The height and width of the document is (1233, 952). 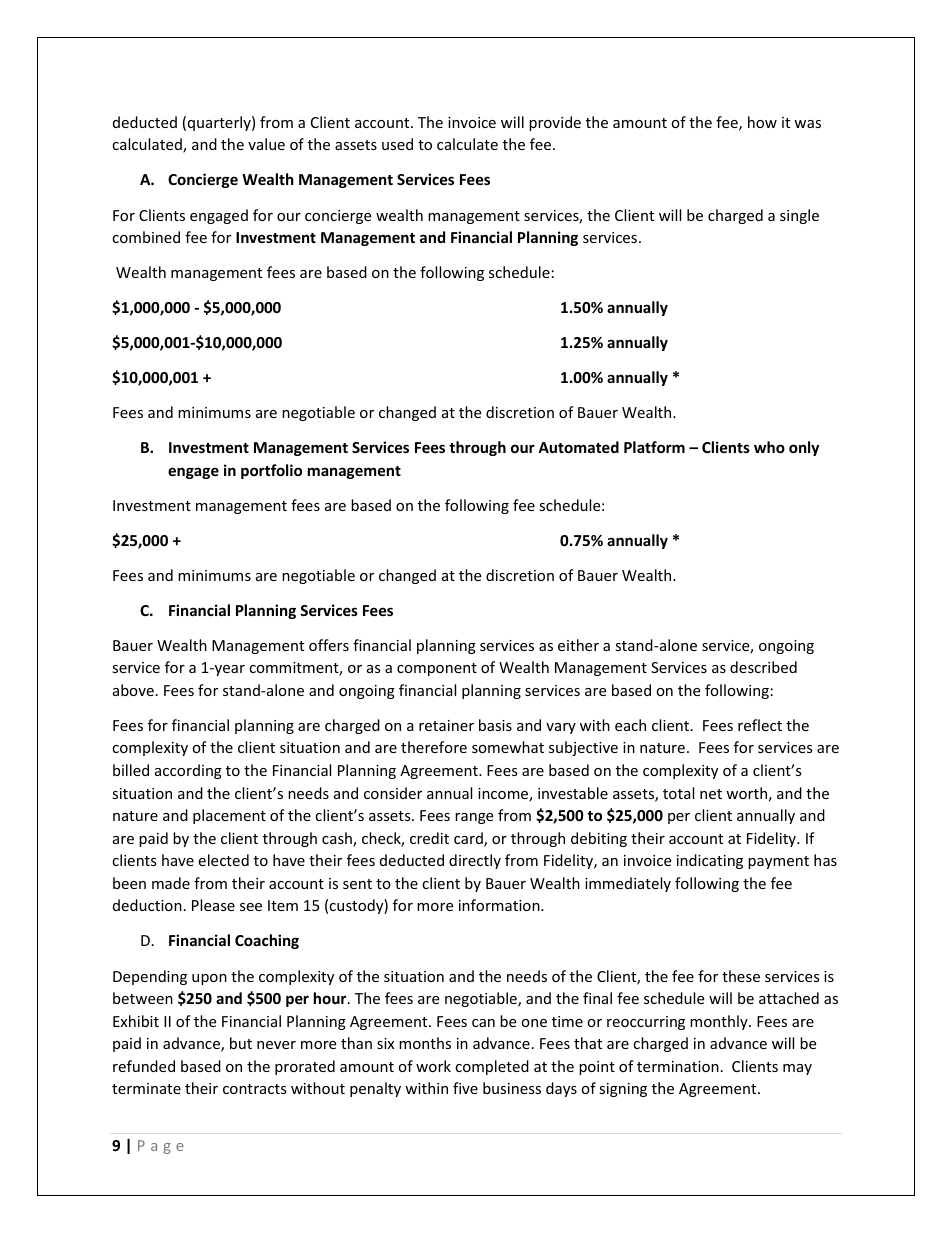 I want to click on Automated, so click(x=578, y=447).
